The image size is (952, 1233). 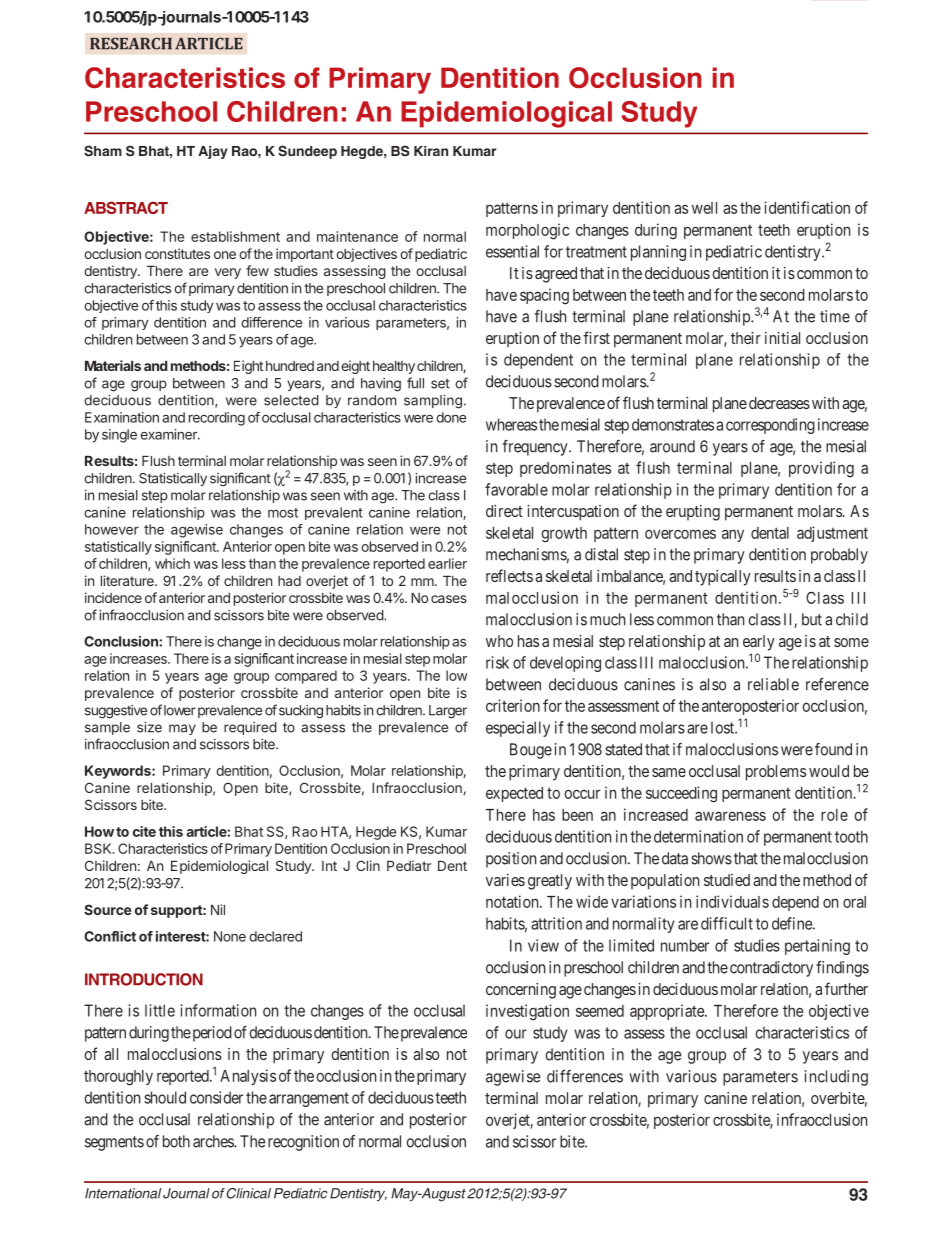 I want to click on well, so click(x=704, y=208).
